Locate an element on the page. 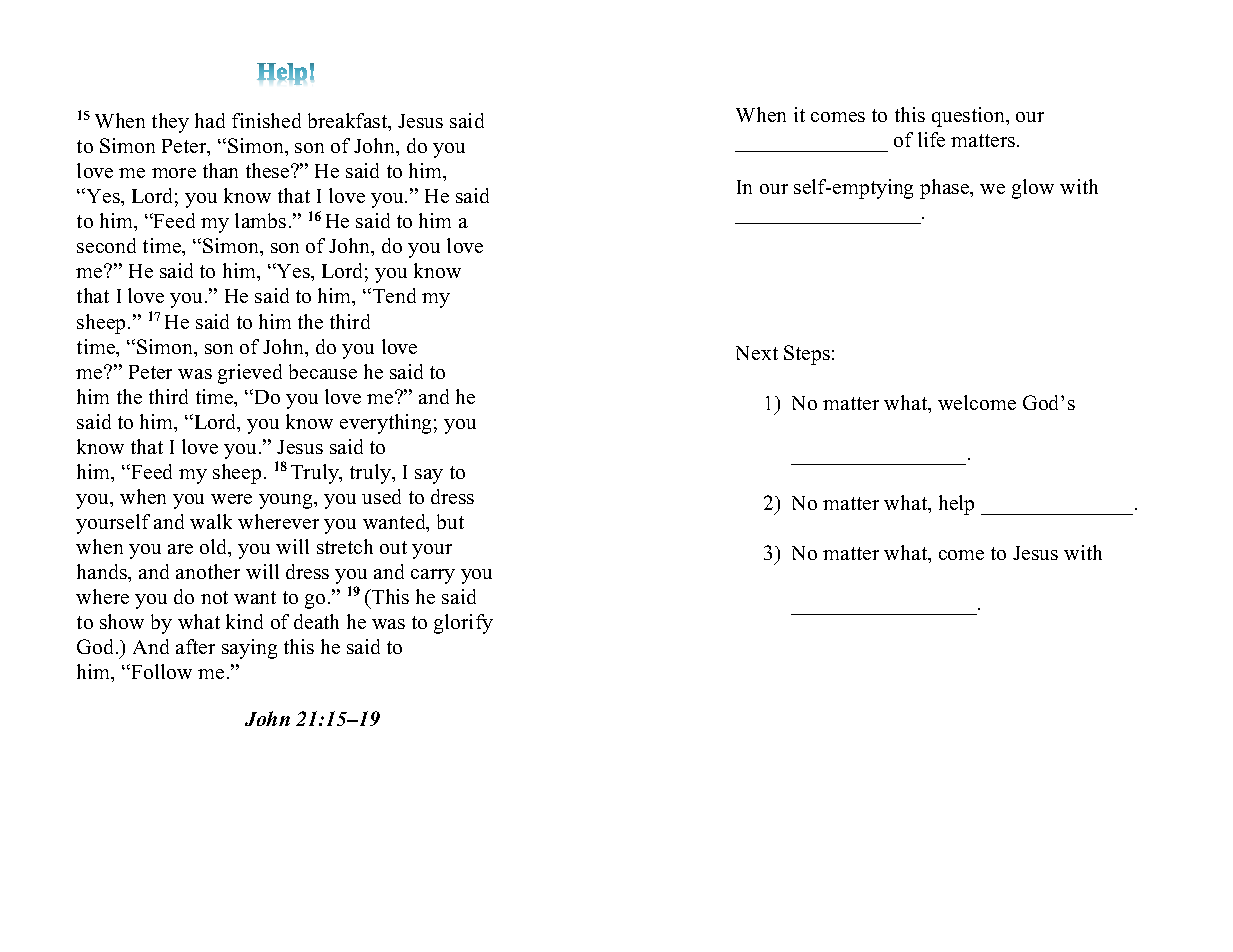  had is located at coordinates (210, 120).
